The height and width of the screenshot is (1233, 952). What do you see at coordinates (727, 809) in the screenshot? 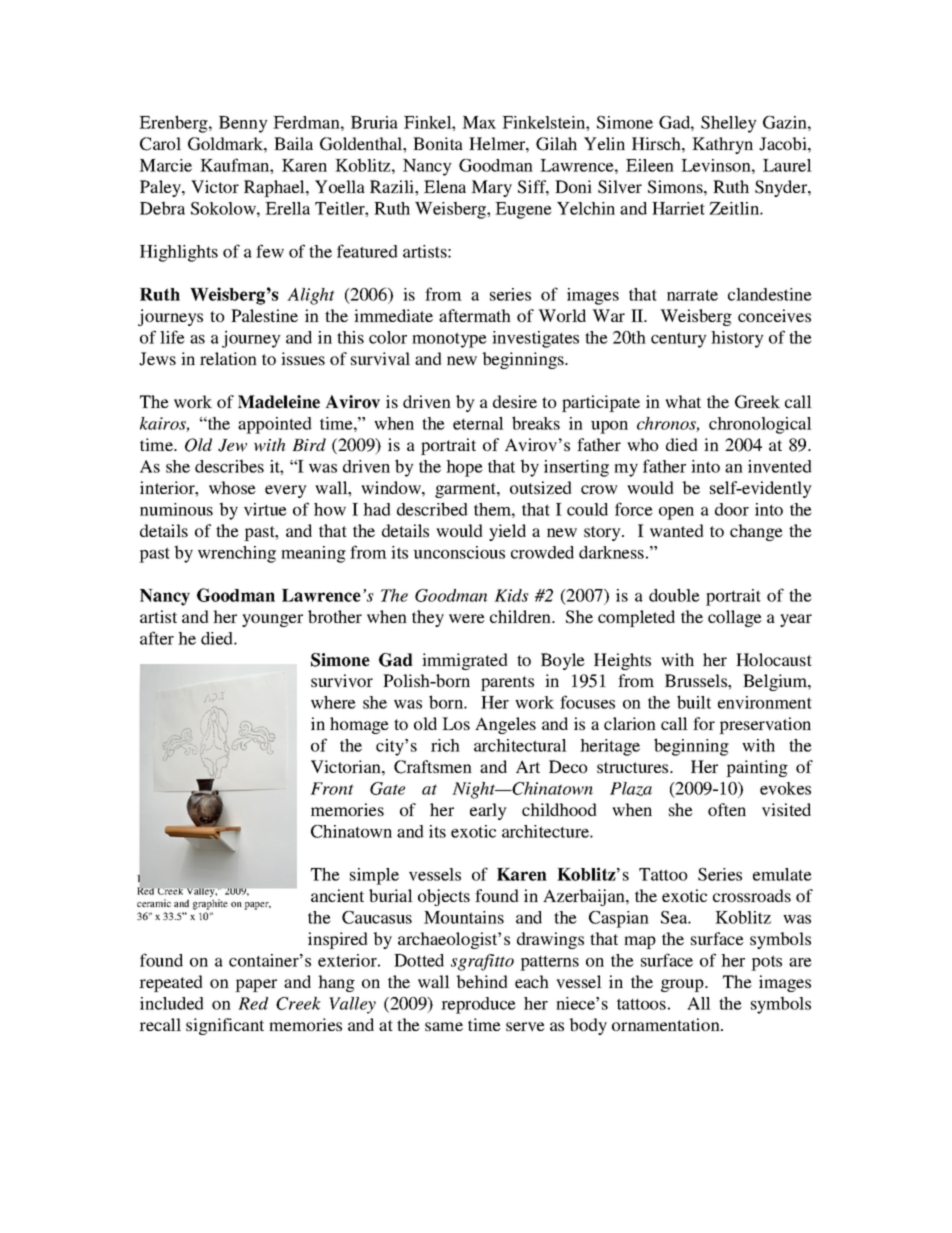
I see `often` at bounding box center [727, 809].
